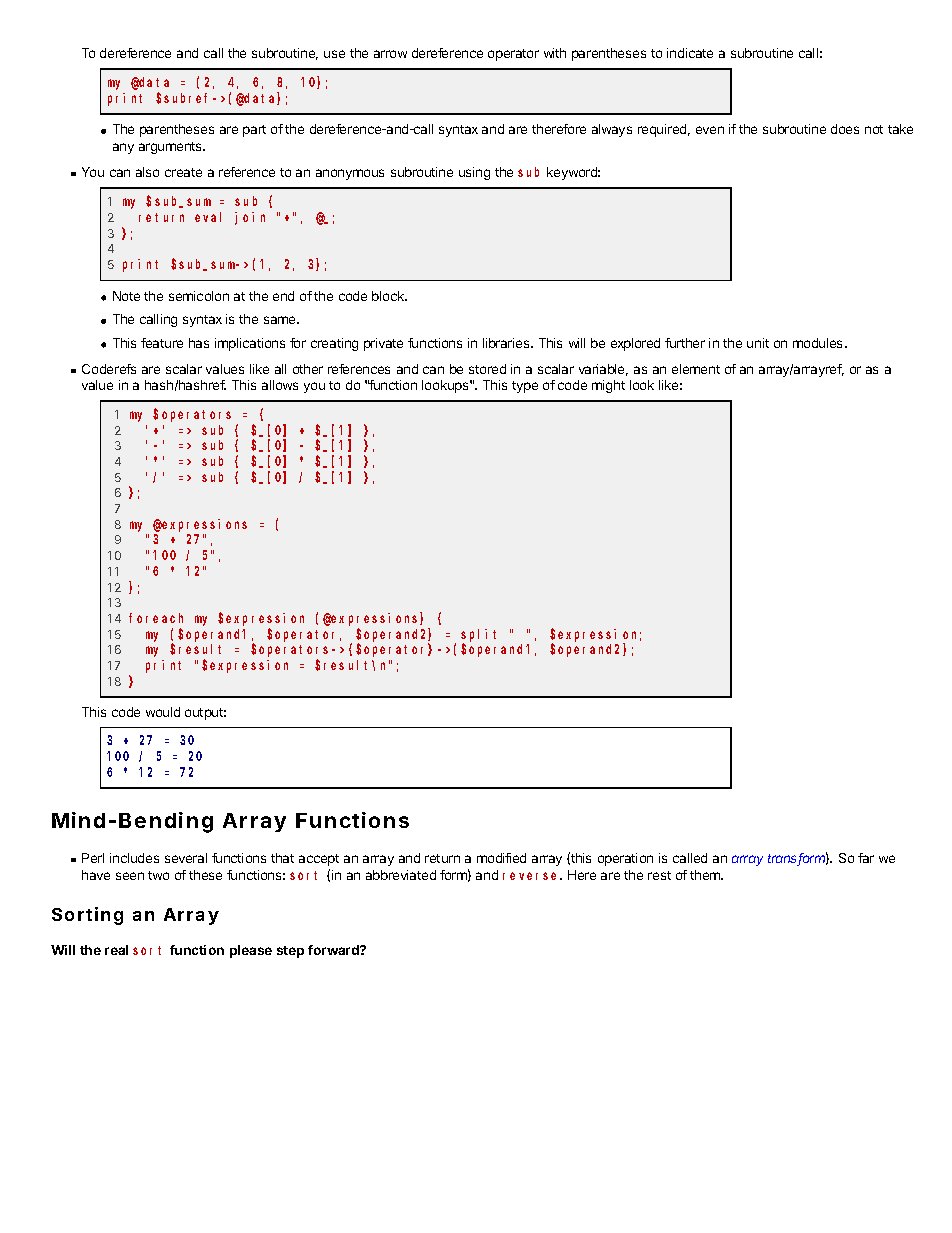  What do you see at coordinates (819, 343) in the screenshot?
I see `modules` at bounding box center [819, 343].
